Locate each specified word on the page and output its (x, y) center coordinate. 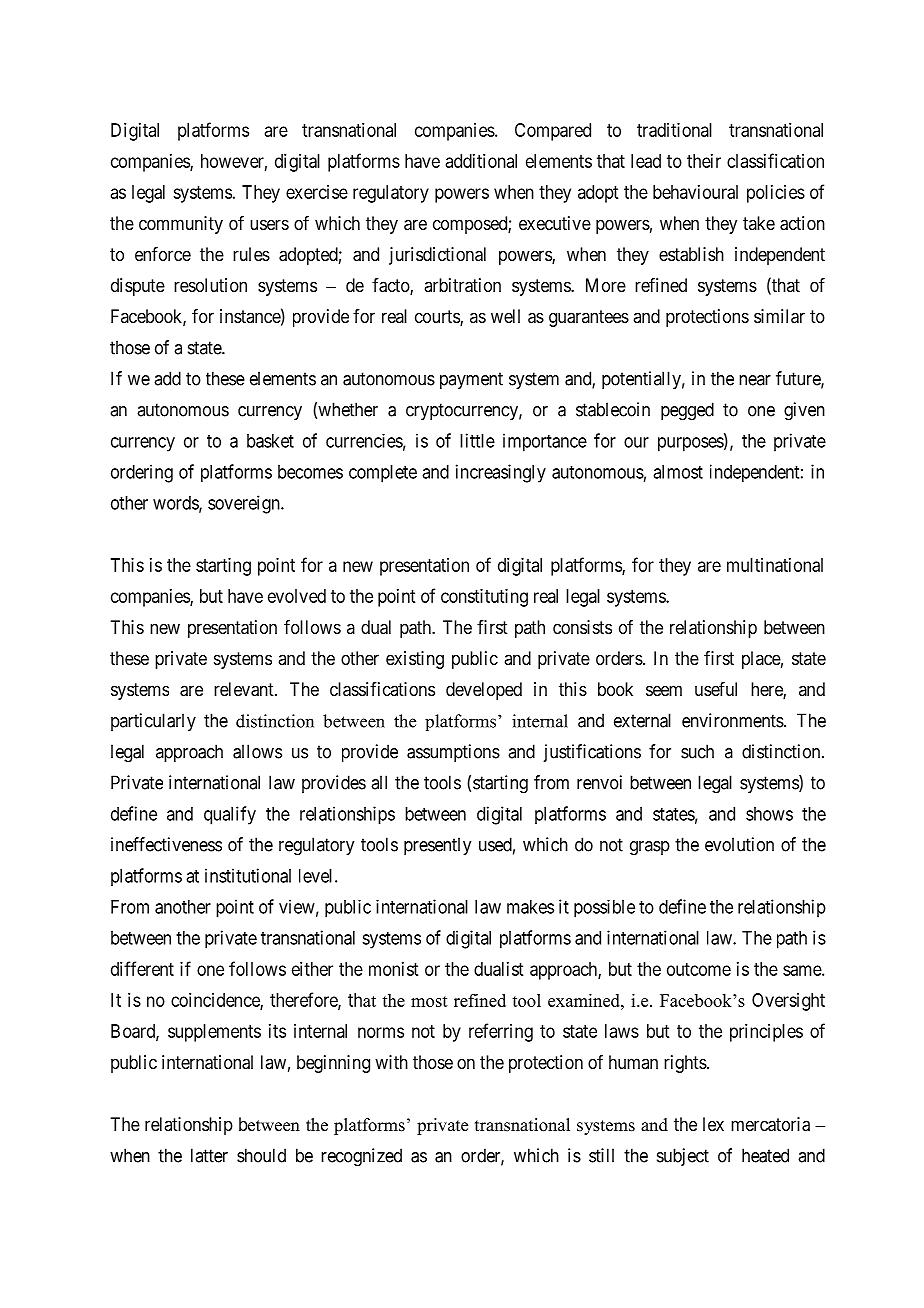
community (181, 225)
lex (713, 1124)
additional (481, 161)
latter (209, 1155)
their (704, 161)
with (391, 1062)
